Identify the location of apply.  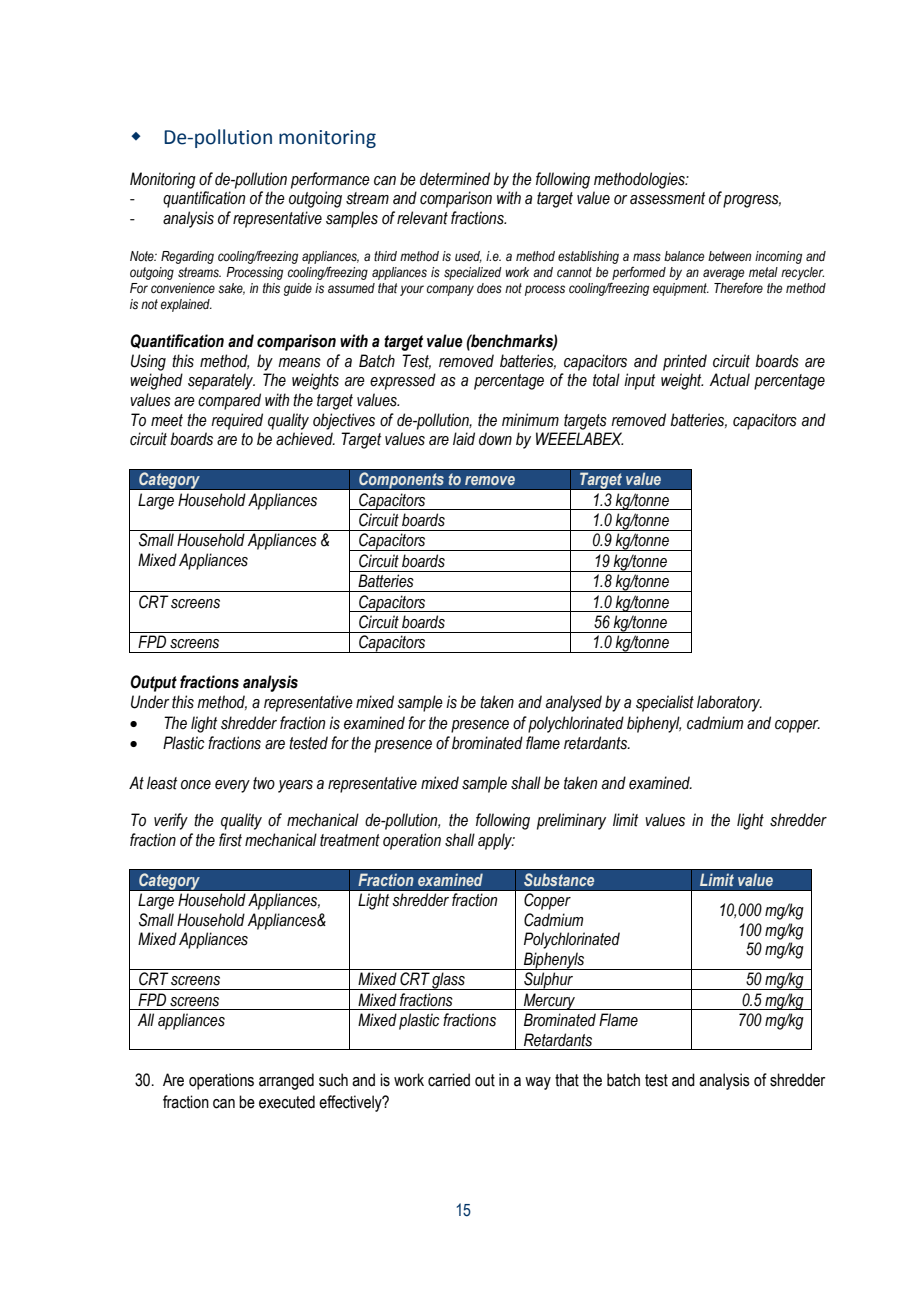
(496, 841).
